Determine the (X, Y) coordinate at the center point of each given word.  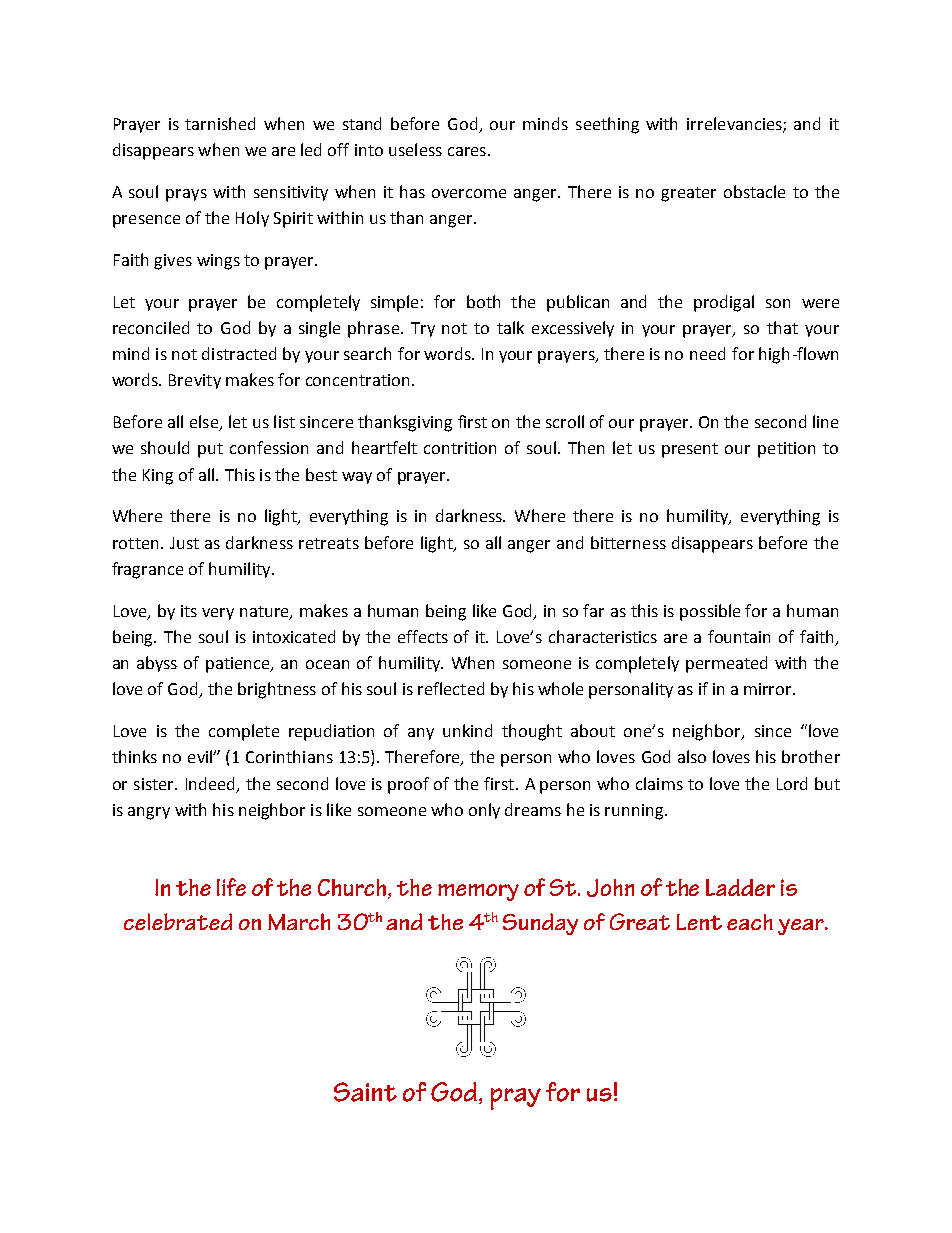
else (205, 423)
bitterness (628, 542)
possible (710, 612)
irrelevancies (735, 124)
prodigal (724, 303)
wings (218, 262)
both (483, 301)
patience (239, 665)
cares (467, 151)
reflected (451, 688)
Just (184, 543)
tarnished (220, 123)
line (825, 421)
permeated (726, 664)
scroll (565, 421)
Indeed (210, 783)
